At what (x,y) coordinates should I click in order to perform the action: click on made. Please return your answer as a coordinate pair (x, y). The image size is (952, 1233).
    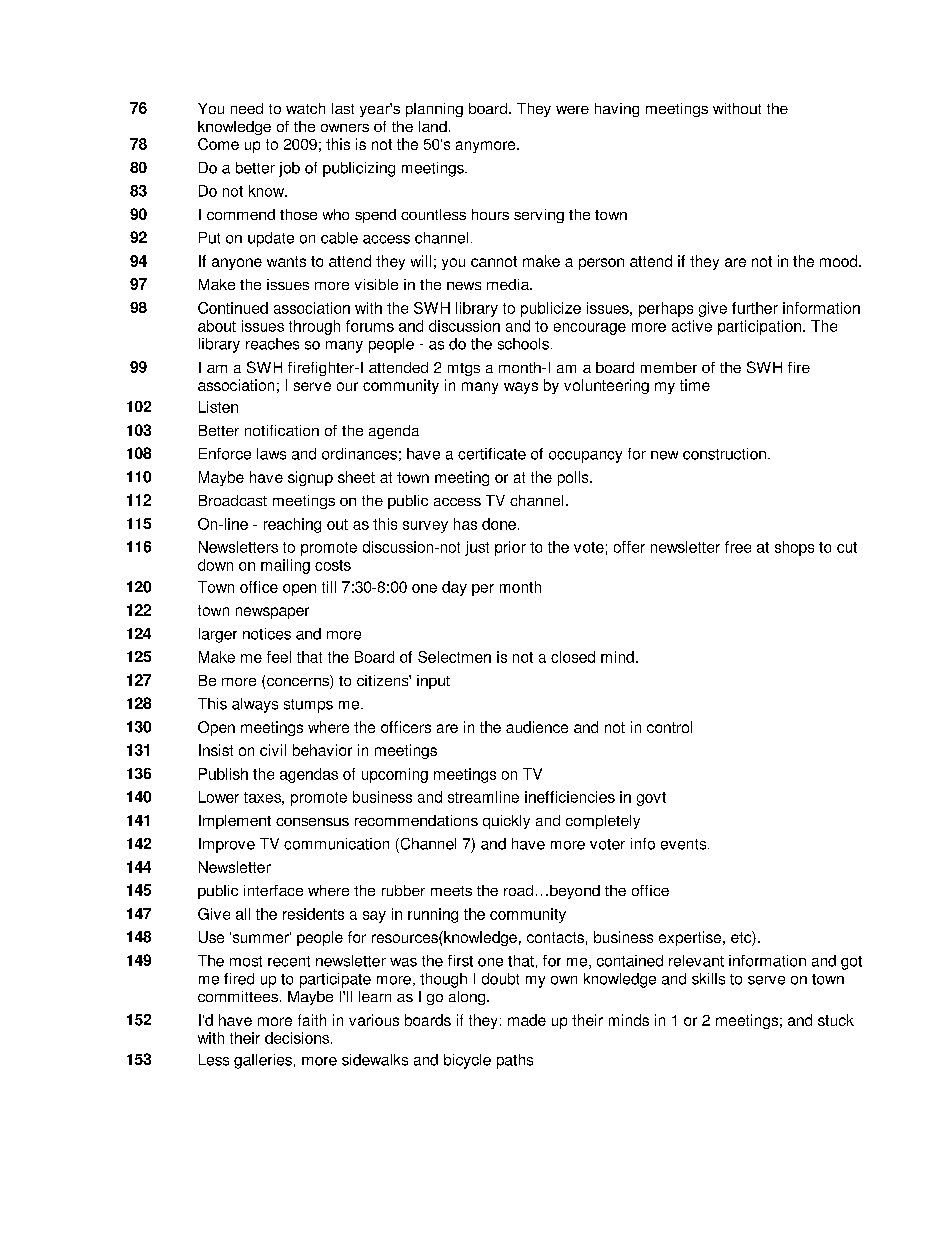
    Looking at the image, I should click on (527, 1020).
